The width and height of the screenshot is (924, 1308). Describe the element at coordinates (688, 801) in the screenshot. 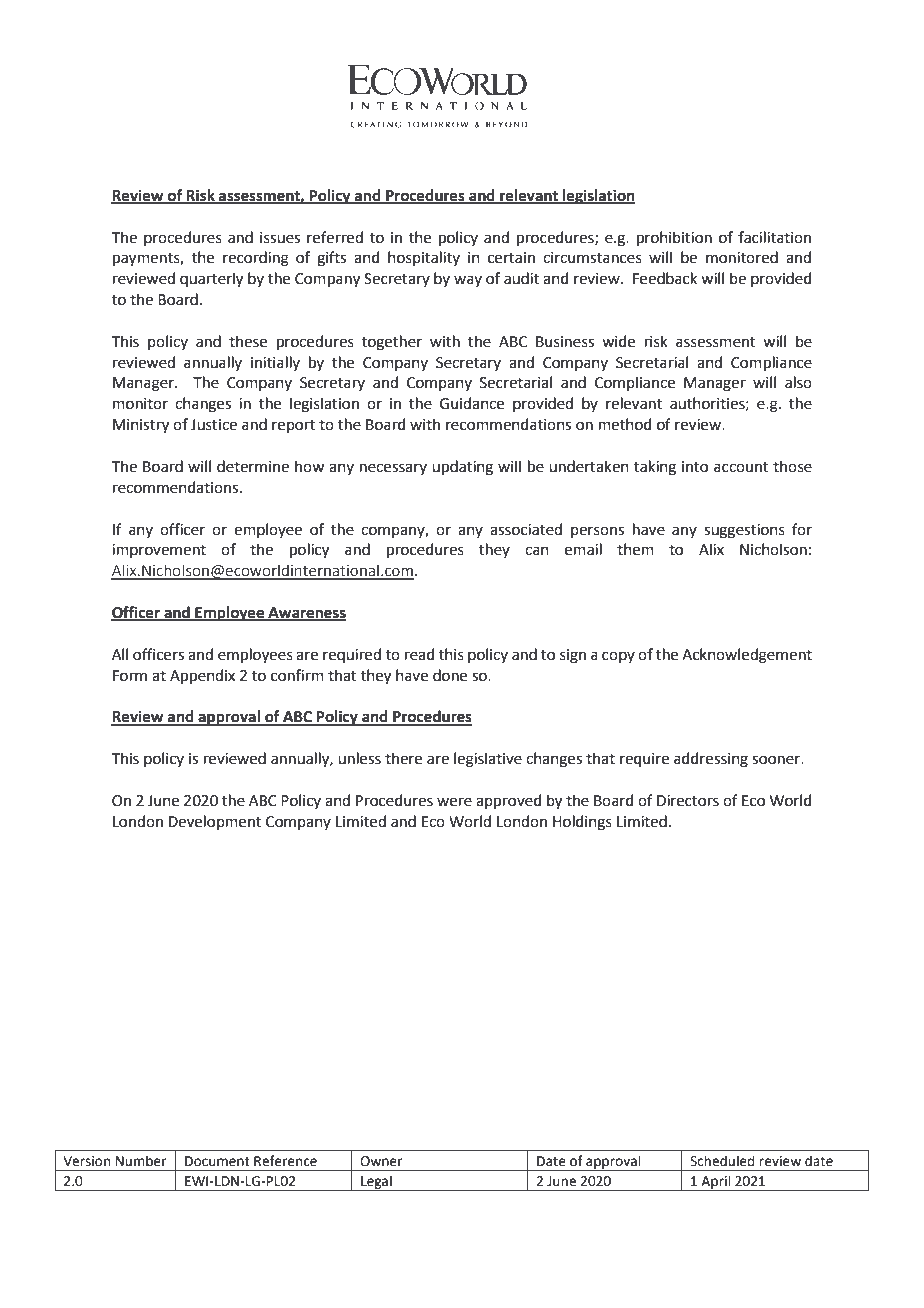

I see `Directors` at that location.
